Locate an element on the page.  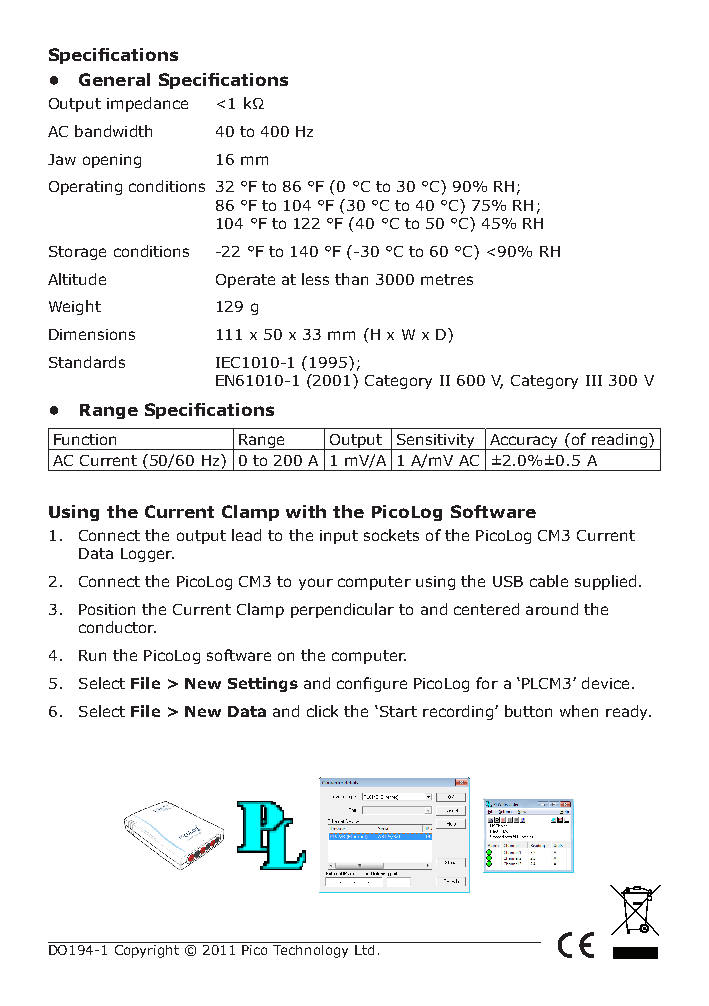
Copyright is located at coordinates (147, 951).
